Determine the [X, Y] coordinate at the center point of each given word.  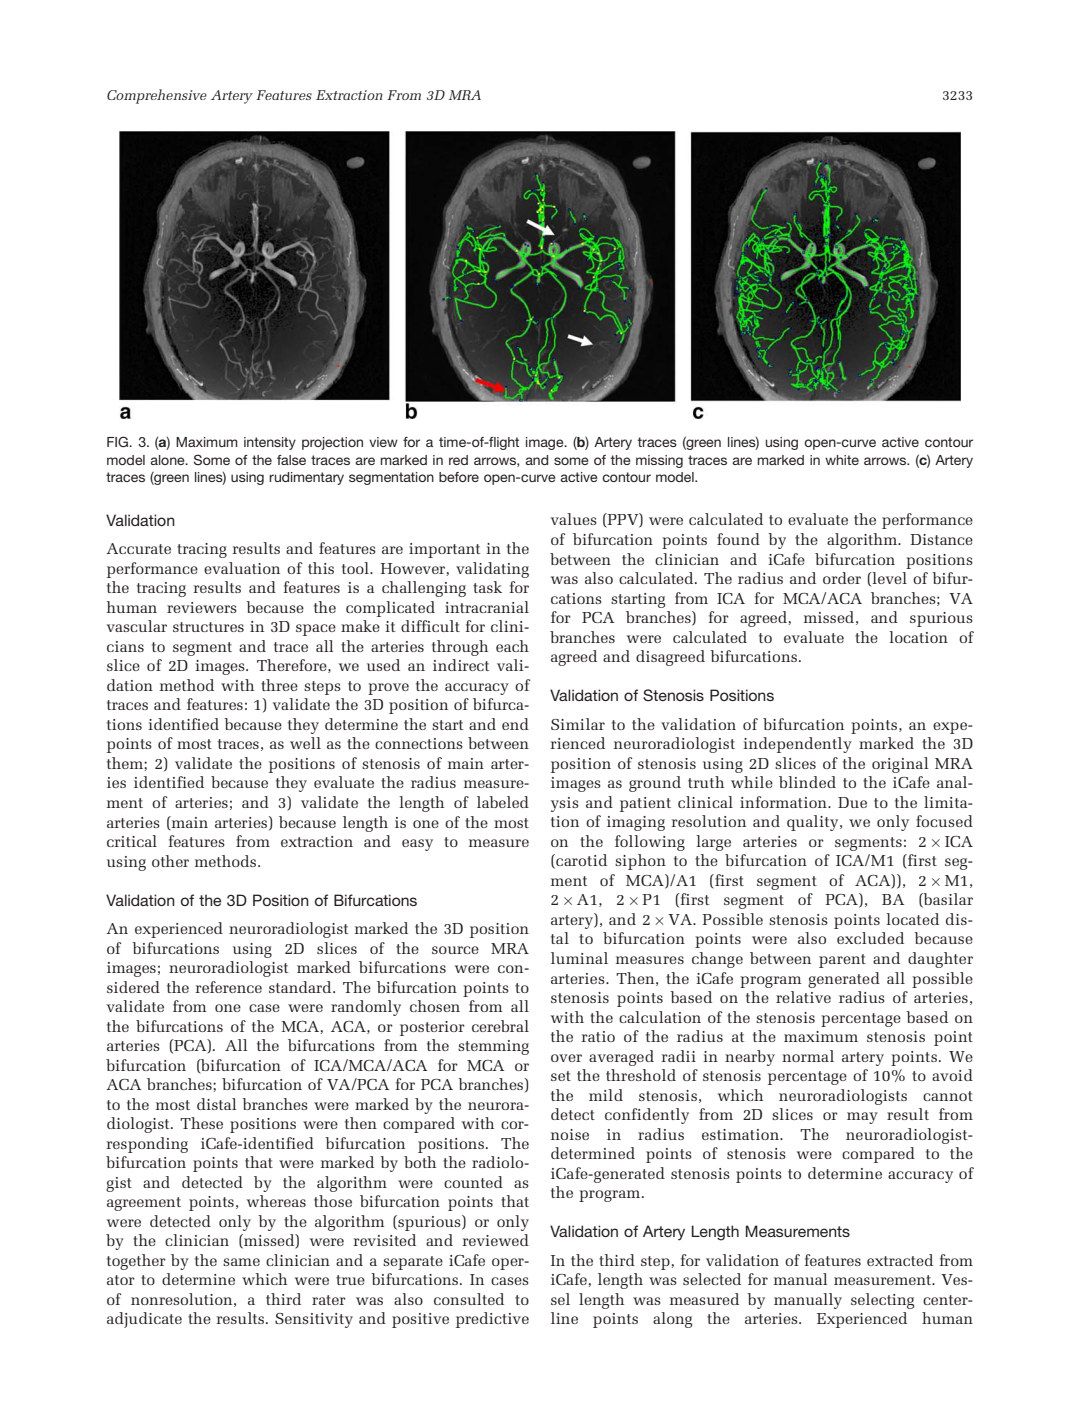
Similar [578, 724]
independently [797, 745]
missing [659, 461]
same [241, 1262]
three [279, 685]
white [842, 460]
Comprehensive [157, 96]
